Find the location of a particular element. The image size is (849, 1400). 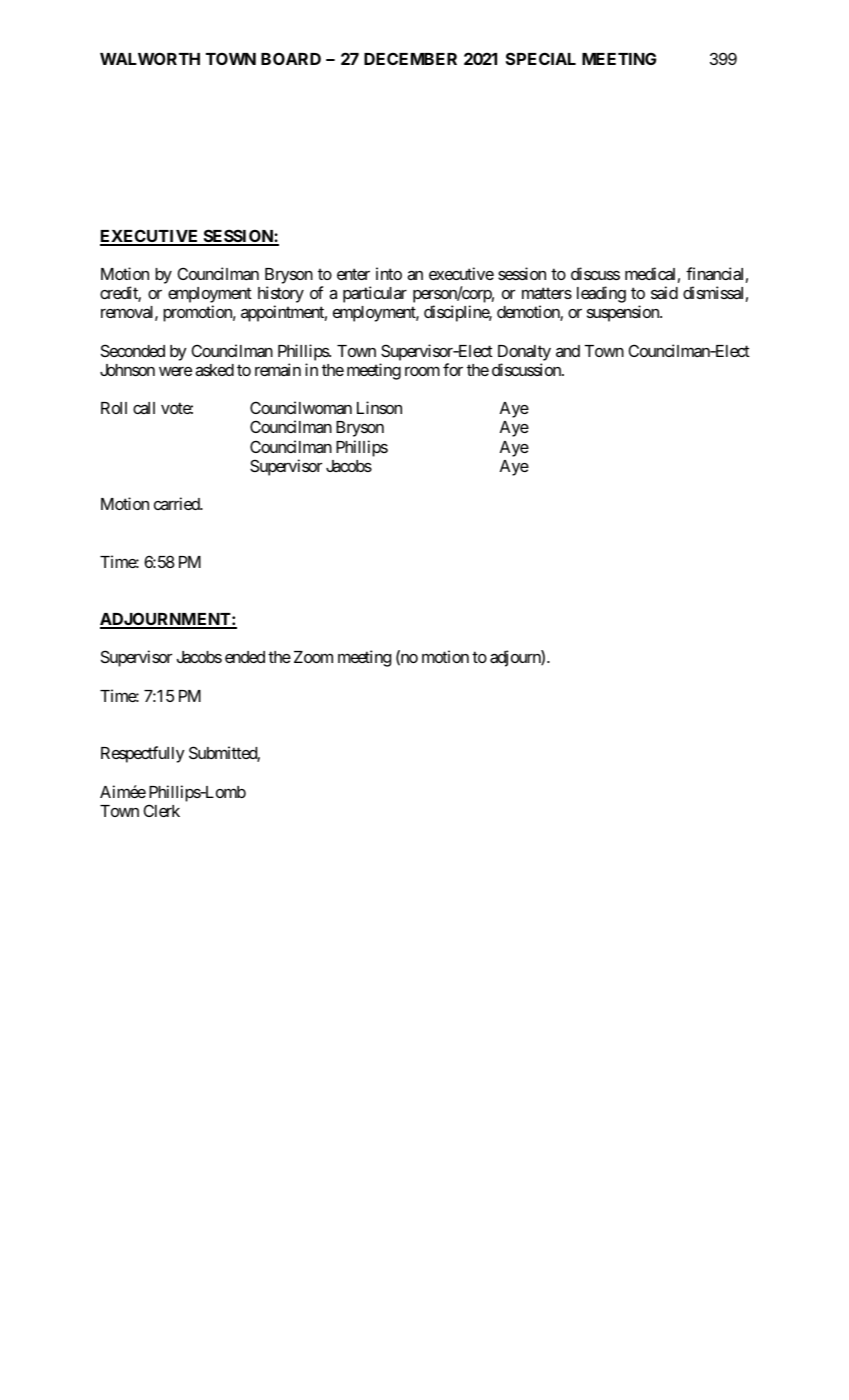

Clerk is located at coordinates (162, 810).
